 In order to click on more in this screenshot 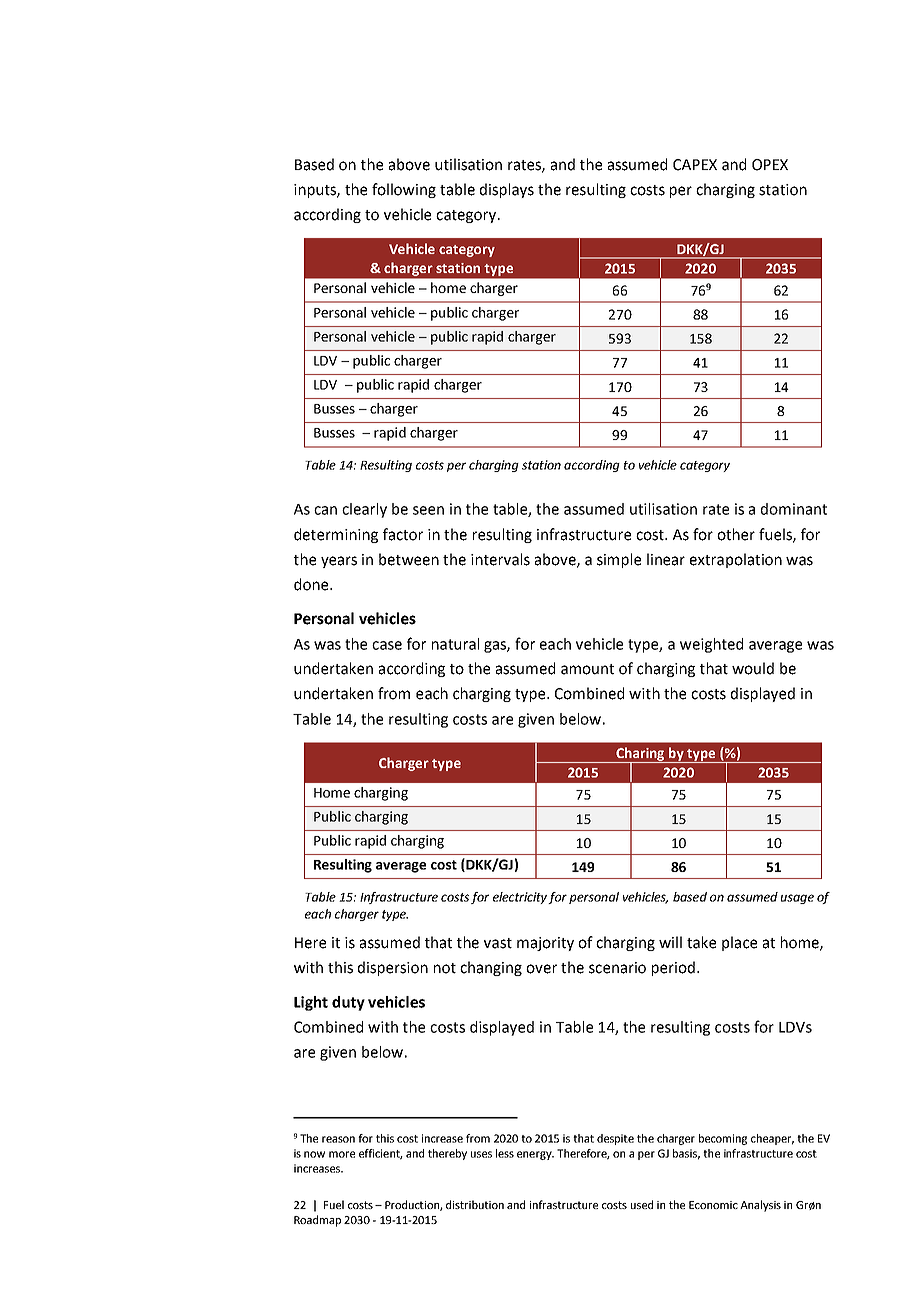, I will do `click(342, 1154)`.
